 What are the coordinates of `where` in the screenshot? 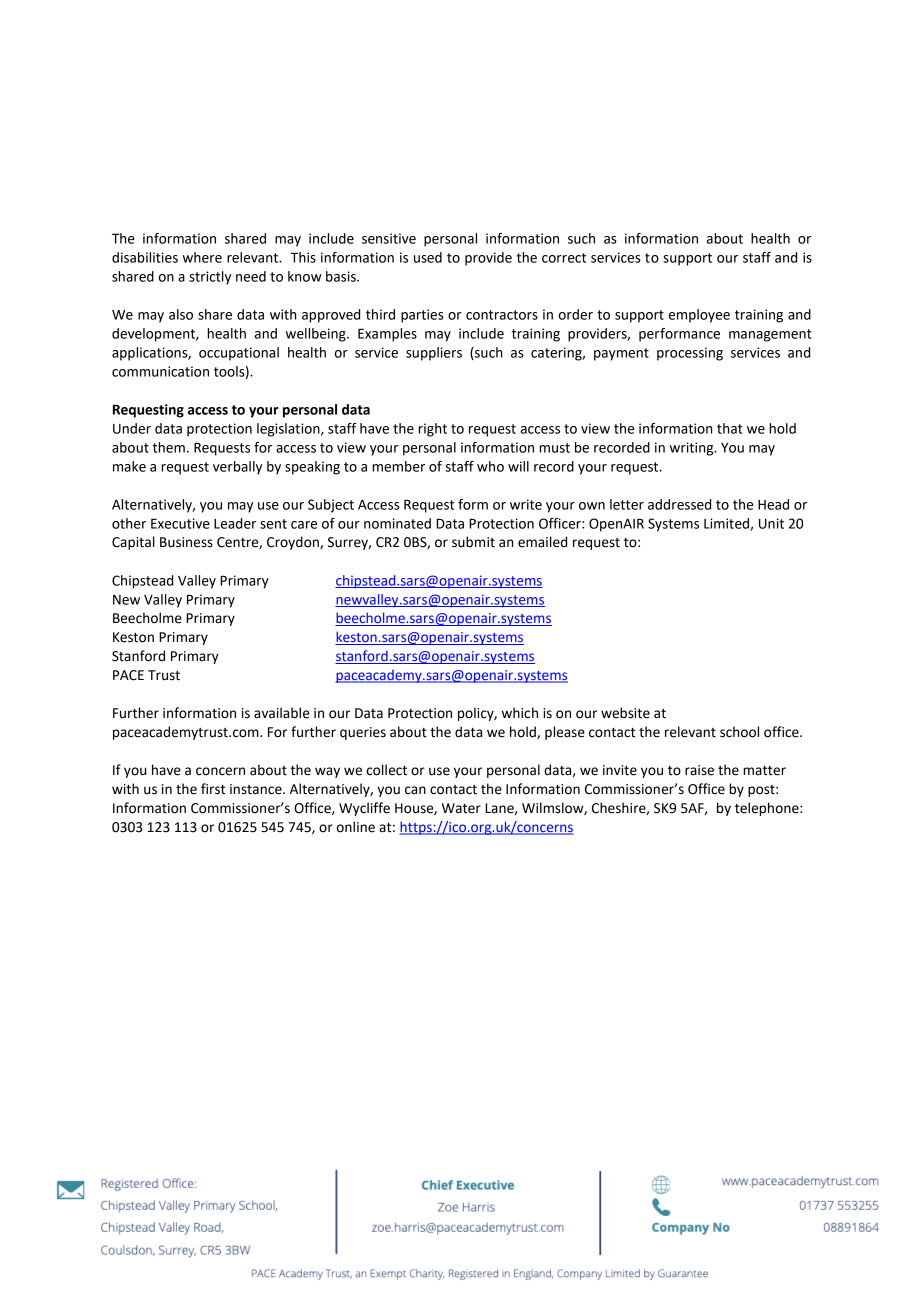 It's located at (202, 257).
